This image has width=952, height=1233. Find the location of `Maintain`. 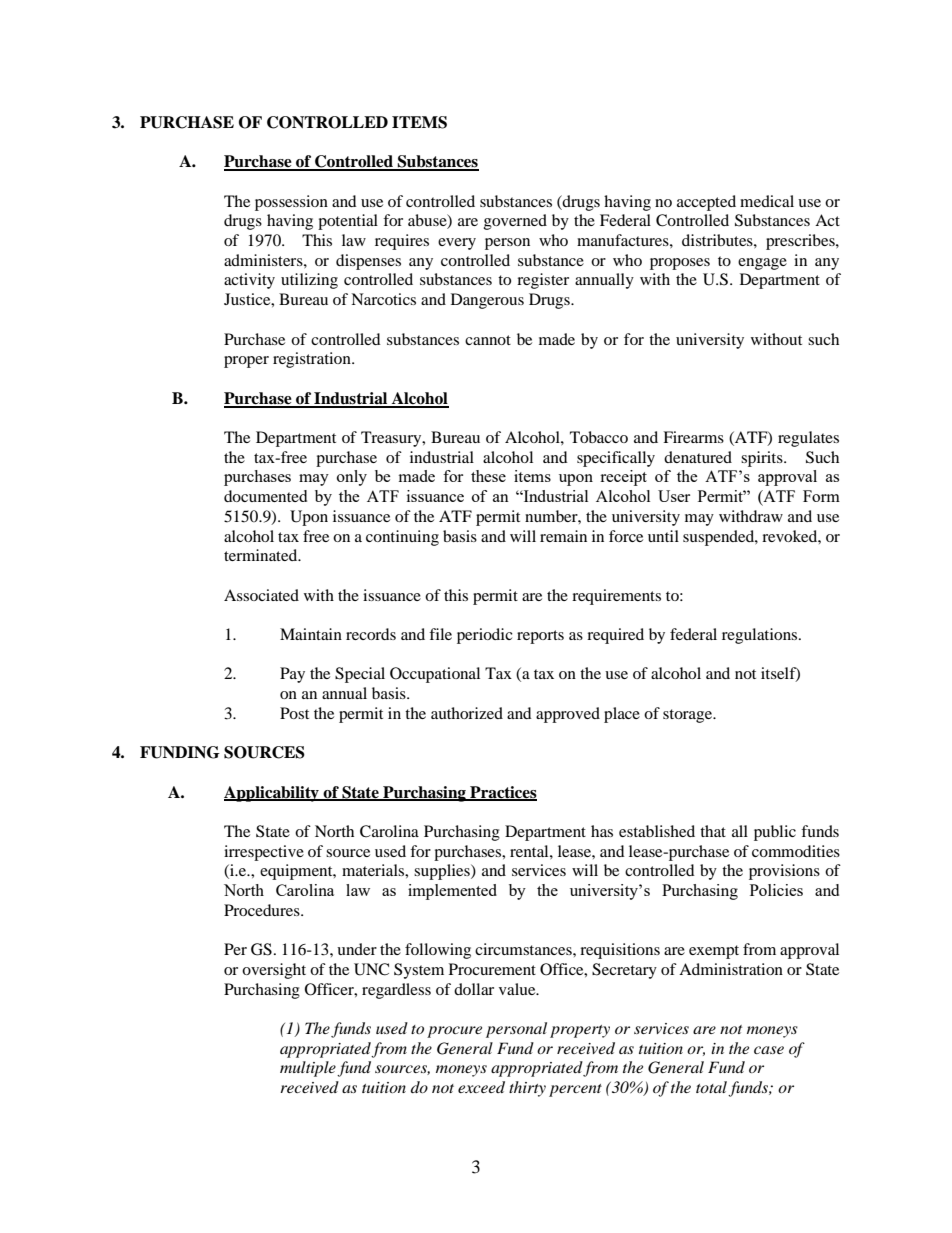

Maintain is located at coordinates (311, 634).
